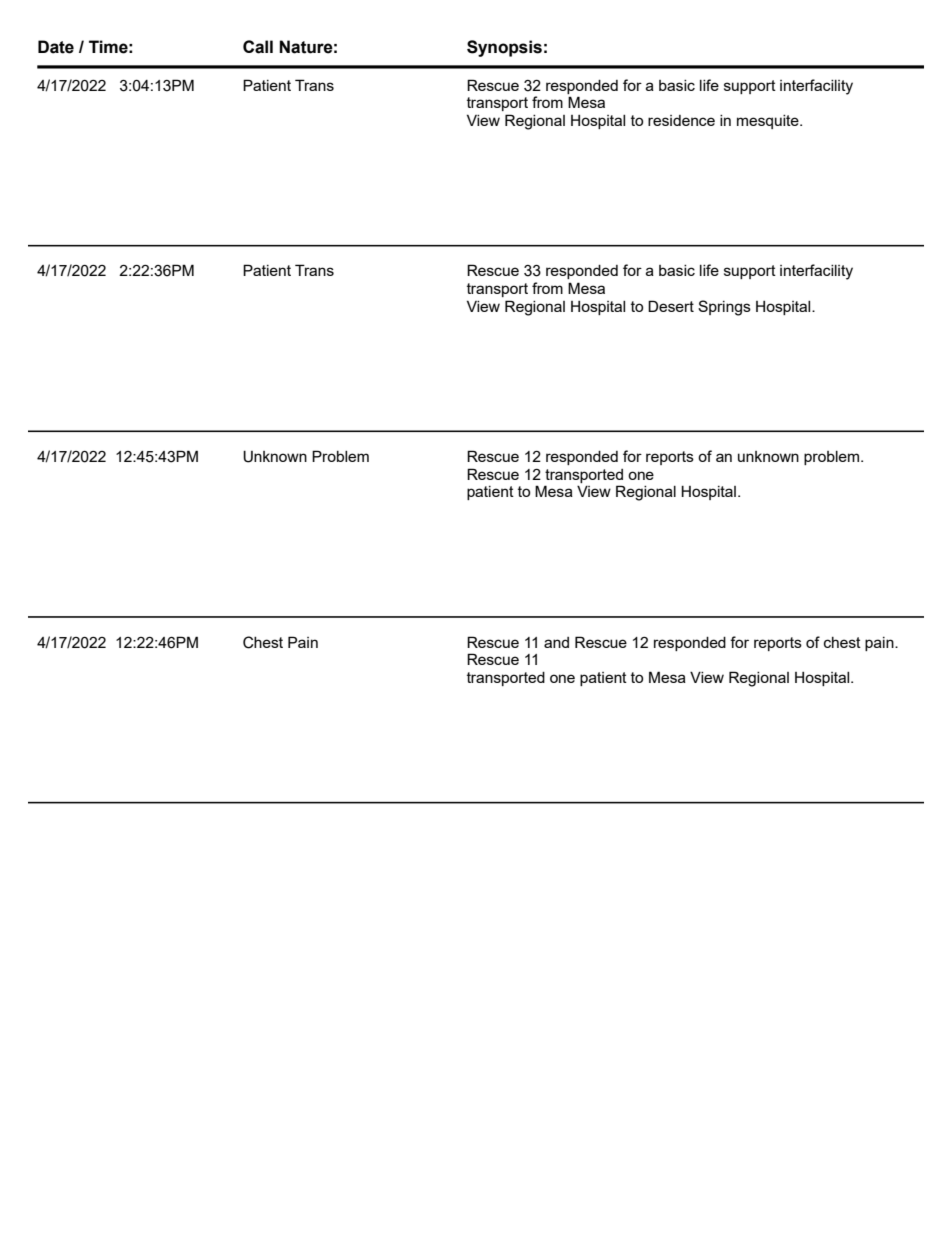 This page has height=1233, width=952. I want to click on Desert, so click(671, 306).
